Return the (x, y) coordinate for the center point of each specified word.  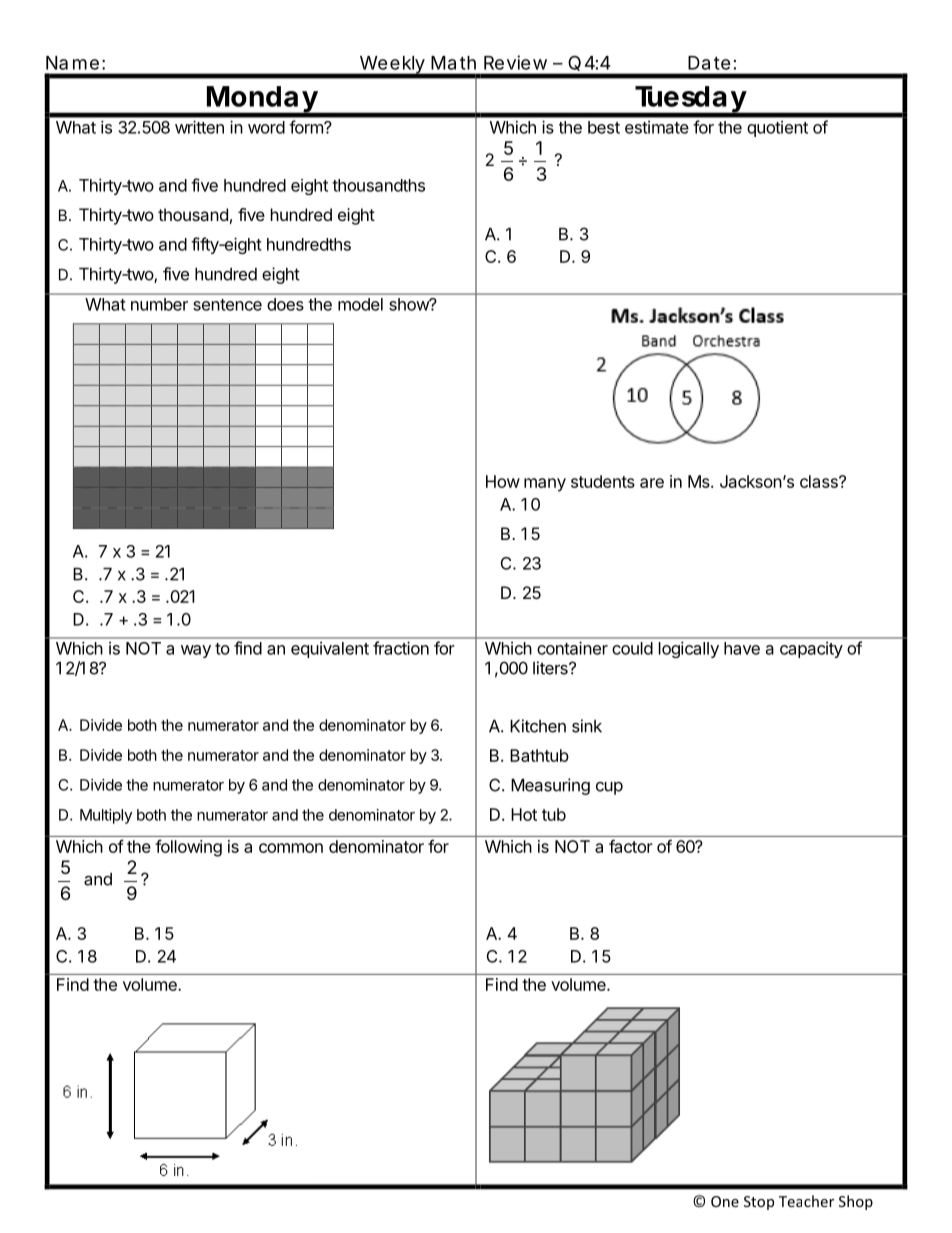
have (742, 648)
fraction (401, 648)
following (188, 848)
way (196, 651)
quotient (777, 129)
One (725, 1201)
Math (453, 63)
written (199, 127)
